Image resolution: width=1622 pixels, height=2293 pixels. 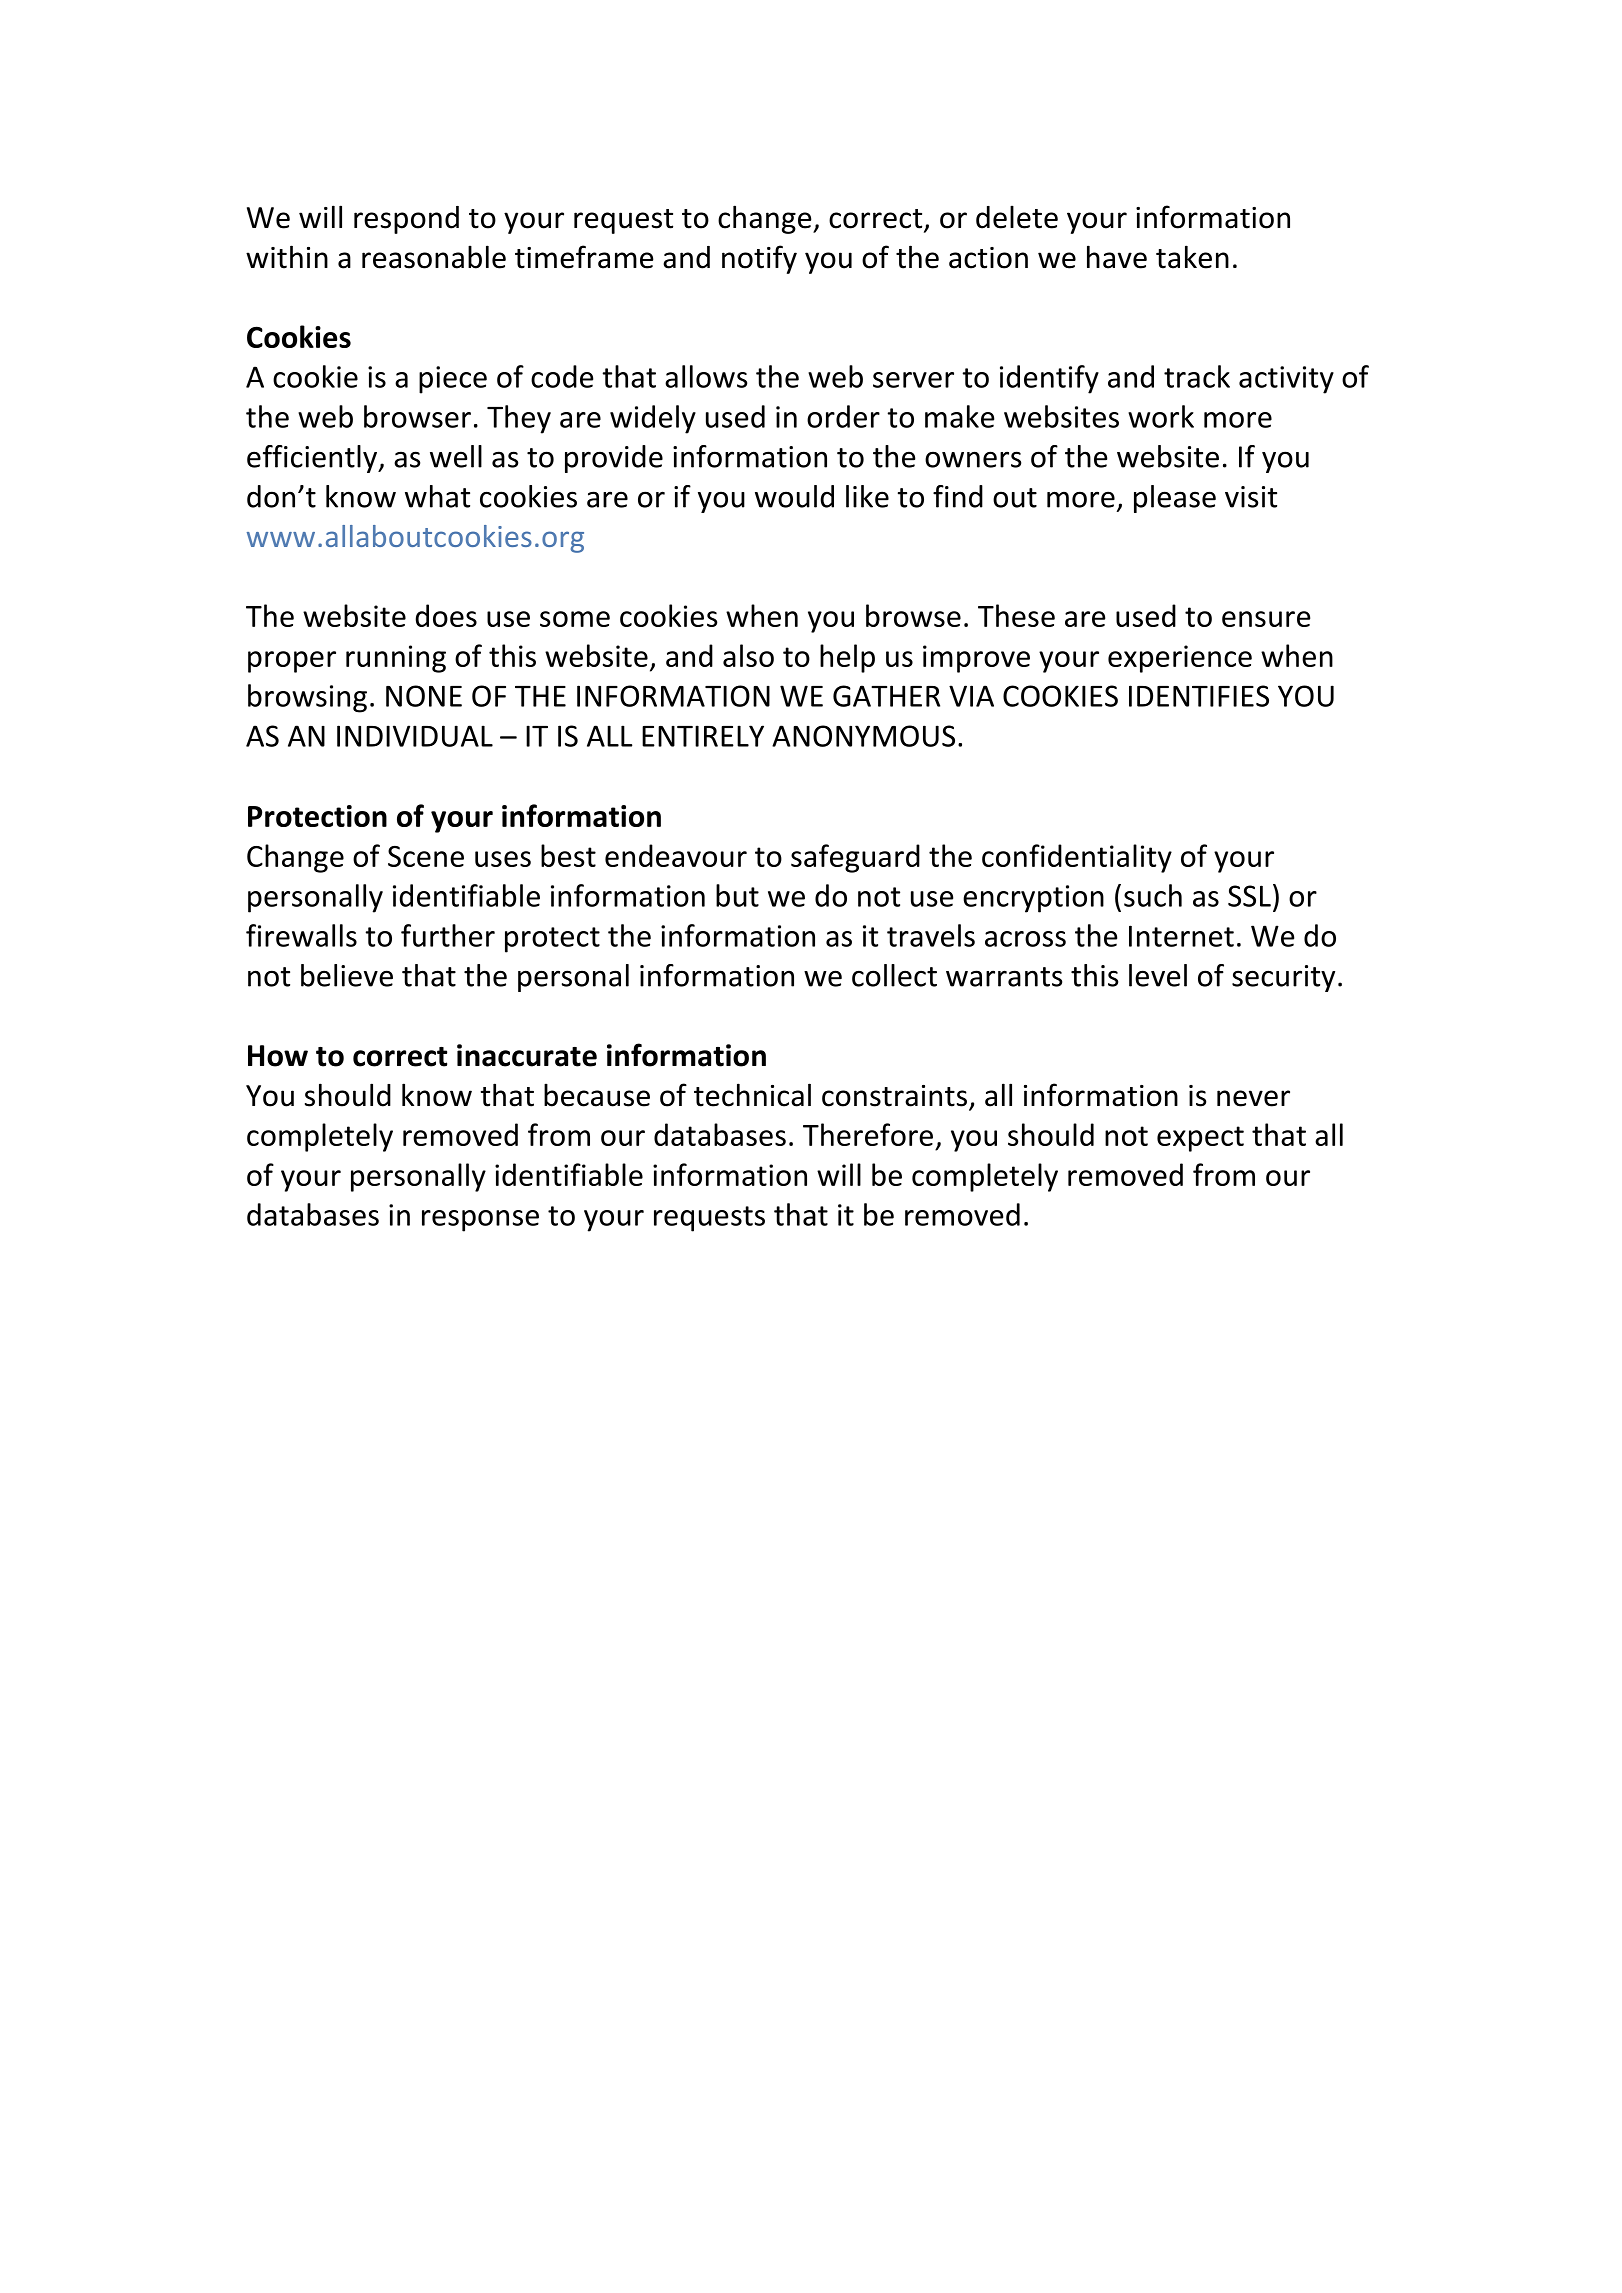 I want to click on expect, so click(x=1200, y=1139).
